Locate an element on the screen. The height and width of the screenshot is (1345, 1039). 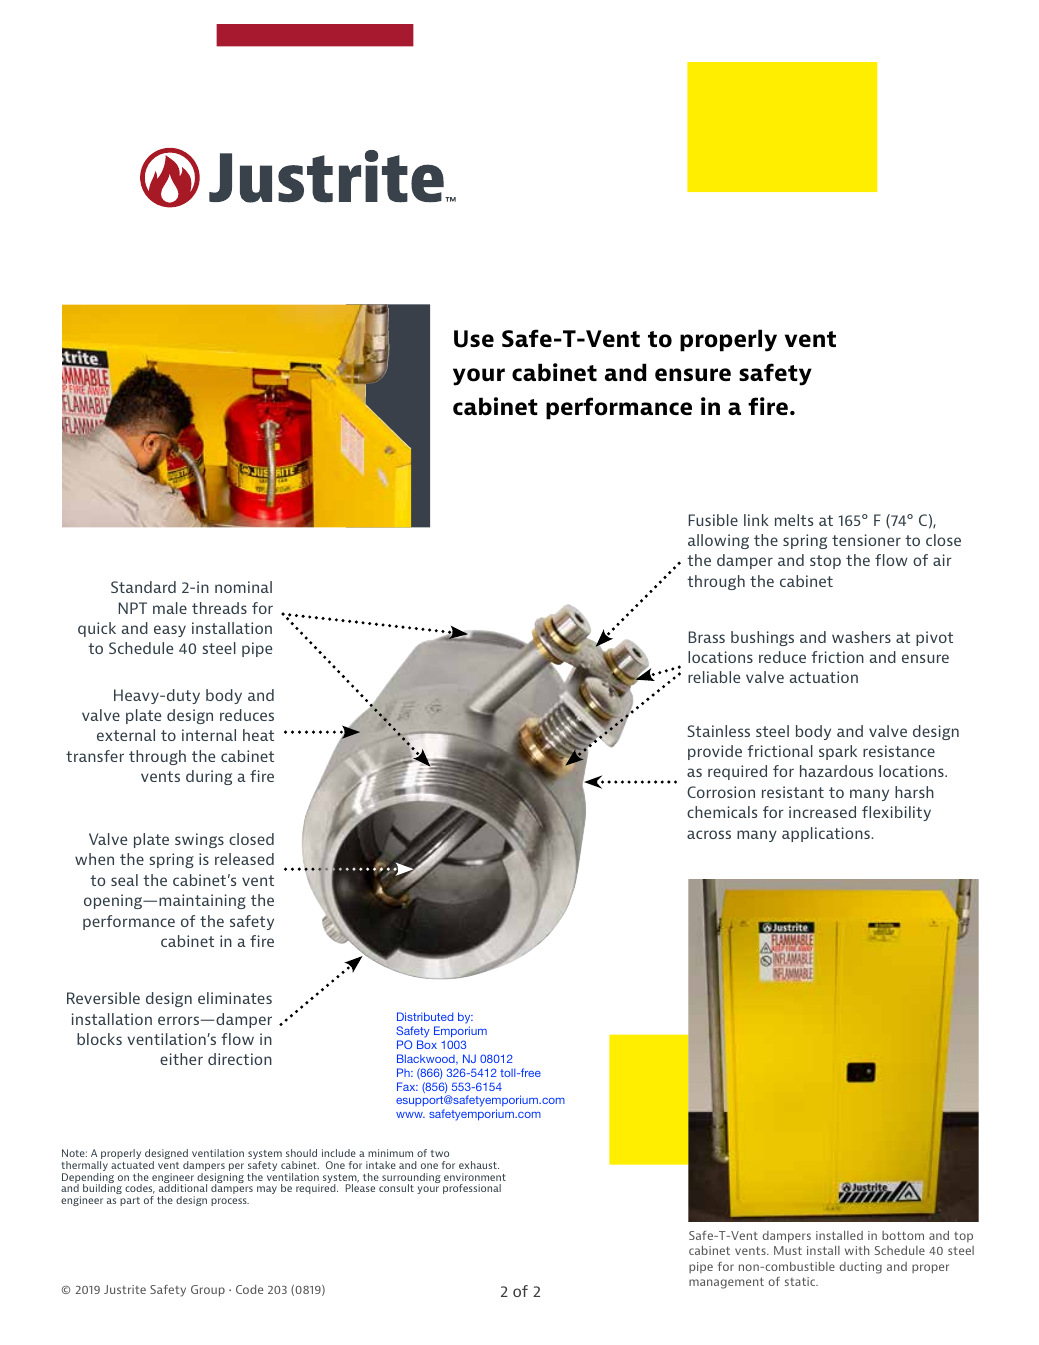
Fusible is located at coordinates (713, 520).
